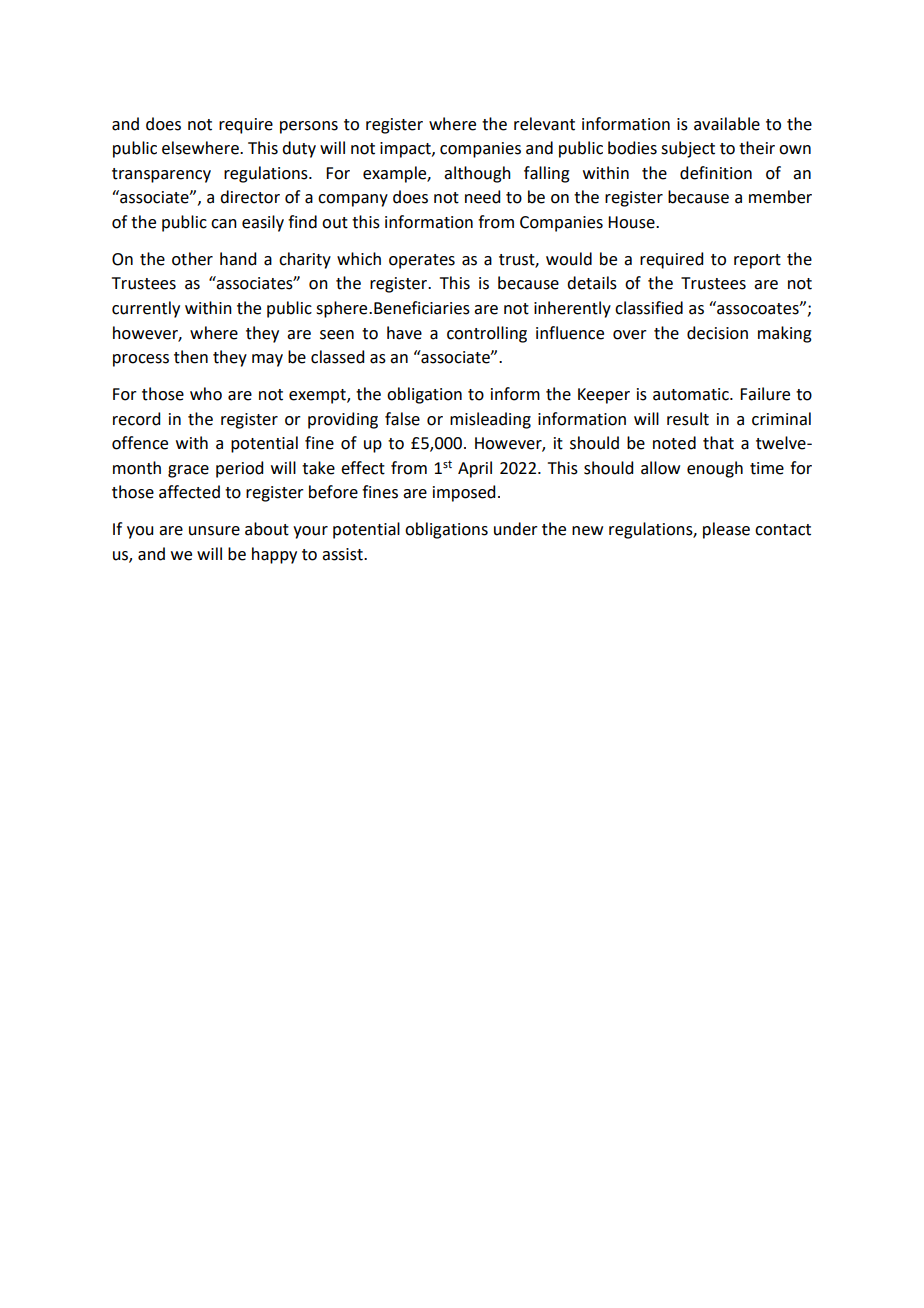 Image resolution: width=924 pixels, height=1308 pixels. What do you see at coordinates (406, 150) in the screenshot?
I see `impact` at bounding box center [406, 150].
